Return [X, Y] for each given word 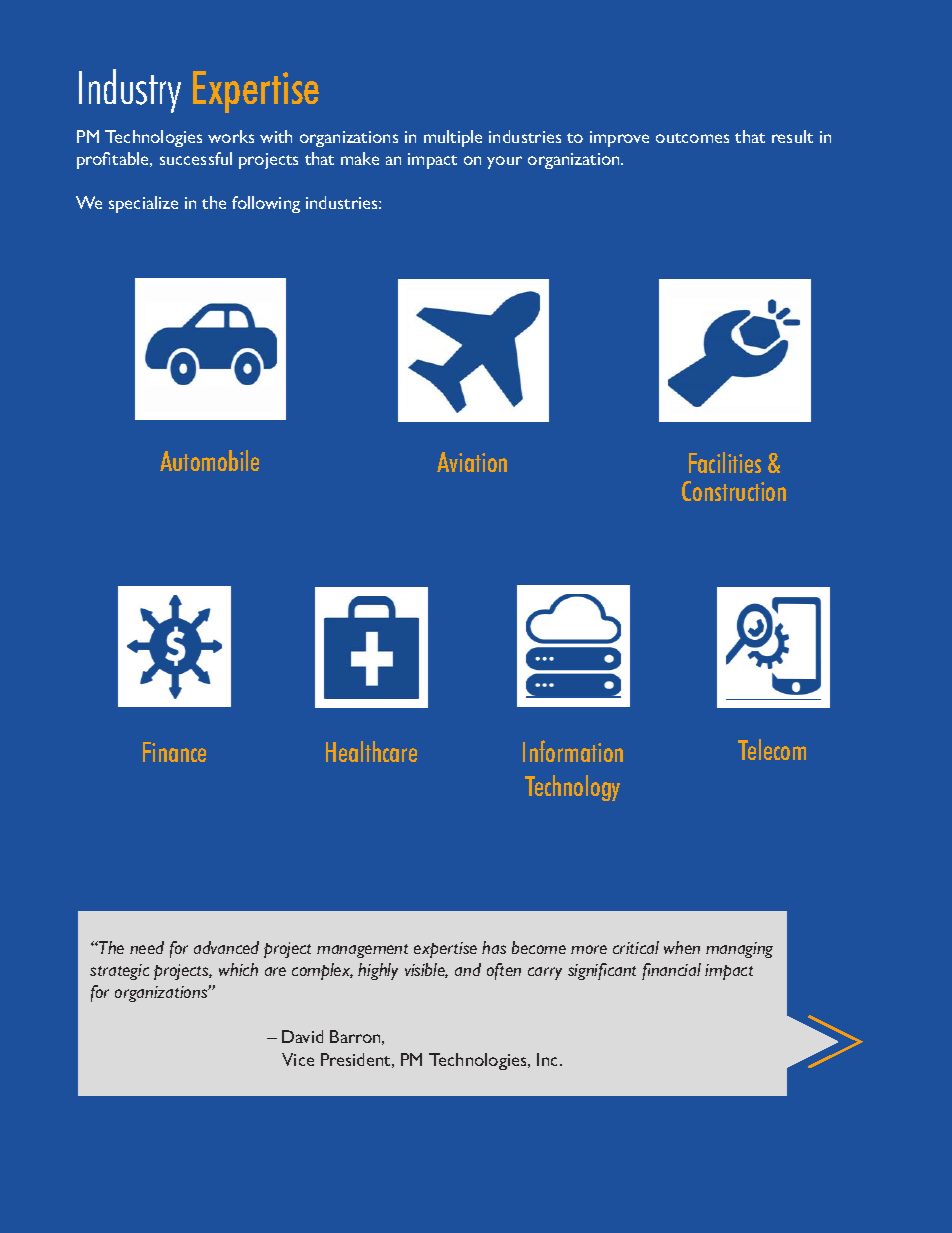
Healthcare [371, 751]
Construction [734, 491]
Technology [572, 788]
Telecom [772, 749]
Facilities [725, 462]
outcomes [692, 138]
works [231, 136]
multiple [453, 138]
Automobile [209, 460]
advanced [226, 947]
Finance [174, 752]
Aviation [472, 462]
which [238, 969]
